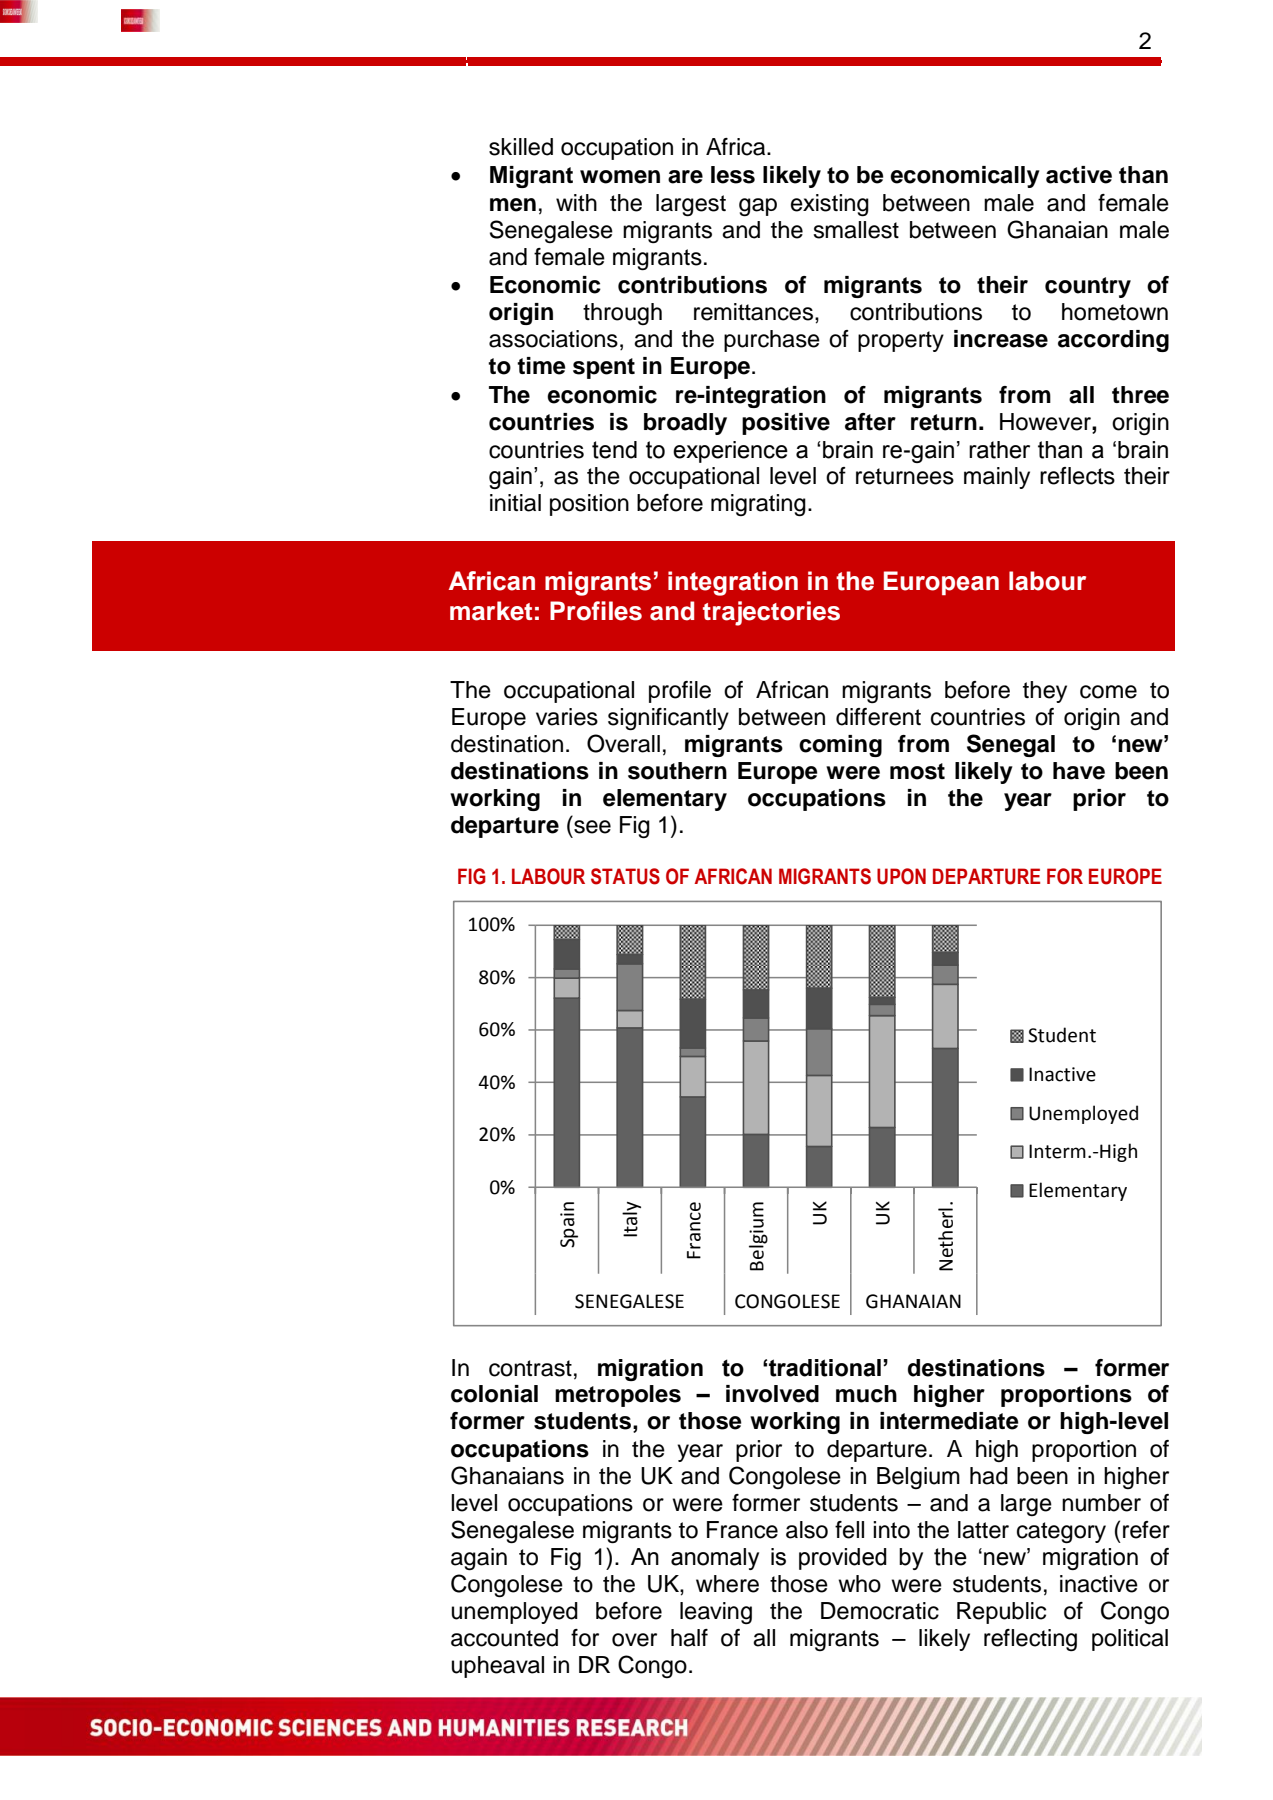  What do you see at coordinates (1077, 476) in the screenshot?
I see `reflects` at bounding box center [1077, 476].
